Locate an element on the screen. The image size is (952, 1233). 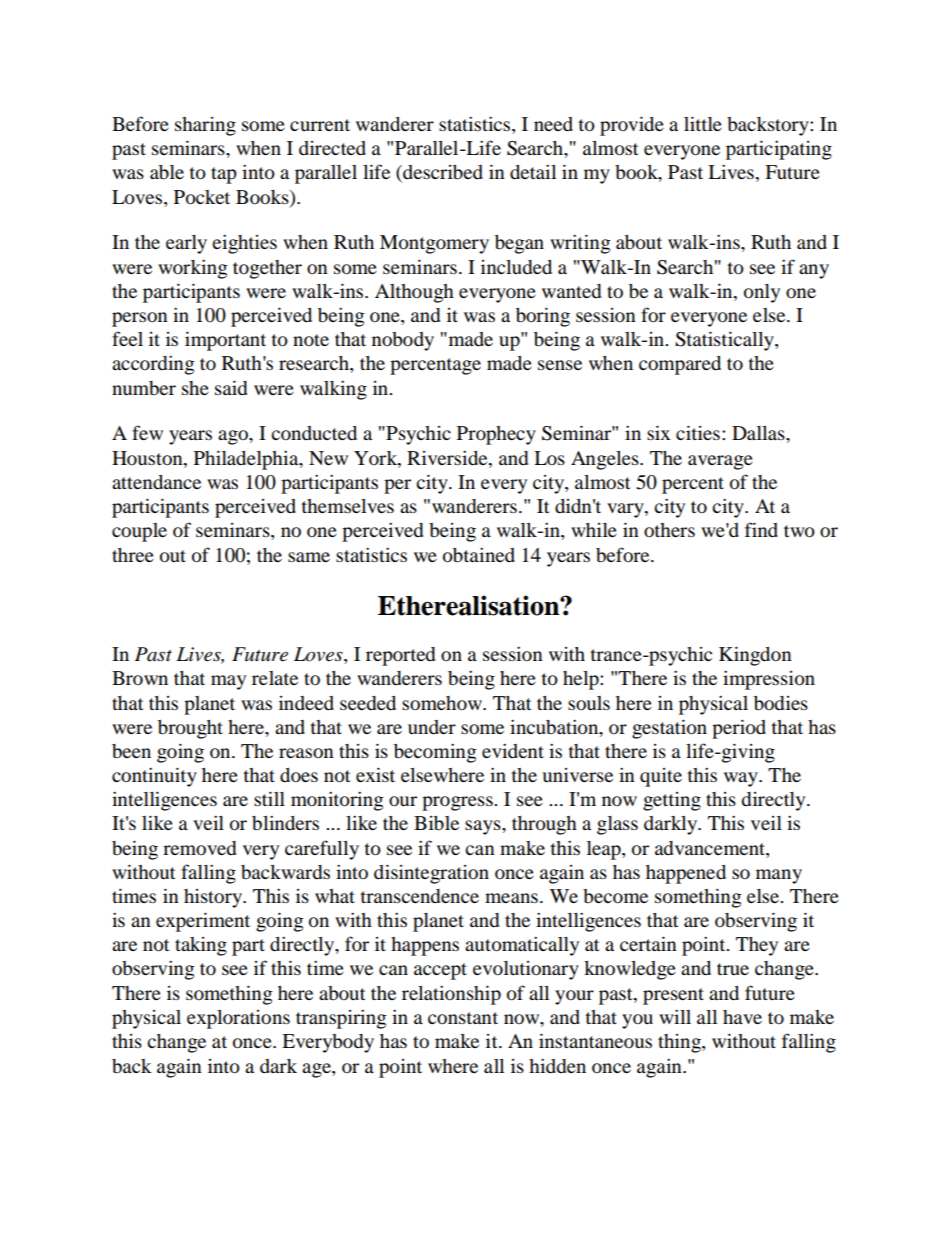
described is located at coordinates (442, 173).
